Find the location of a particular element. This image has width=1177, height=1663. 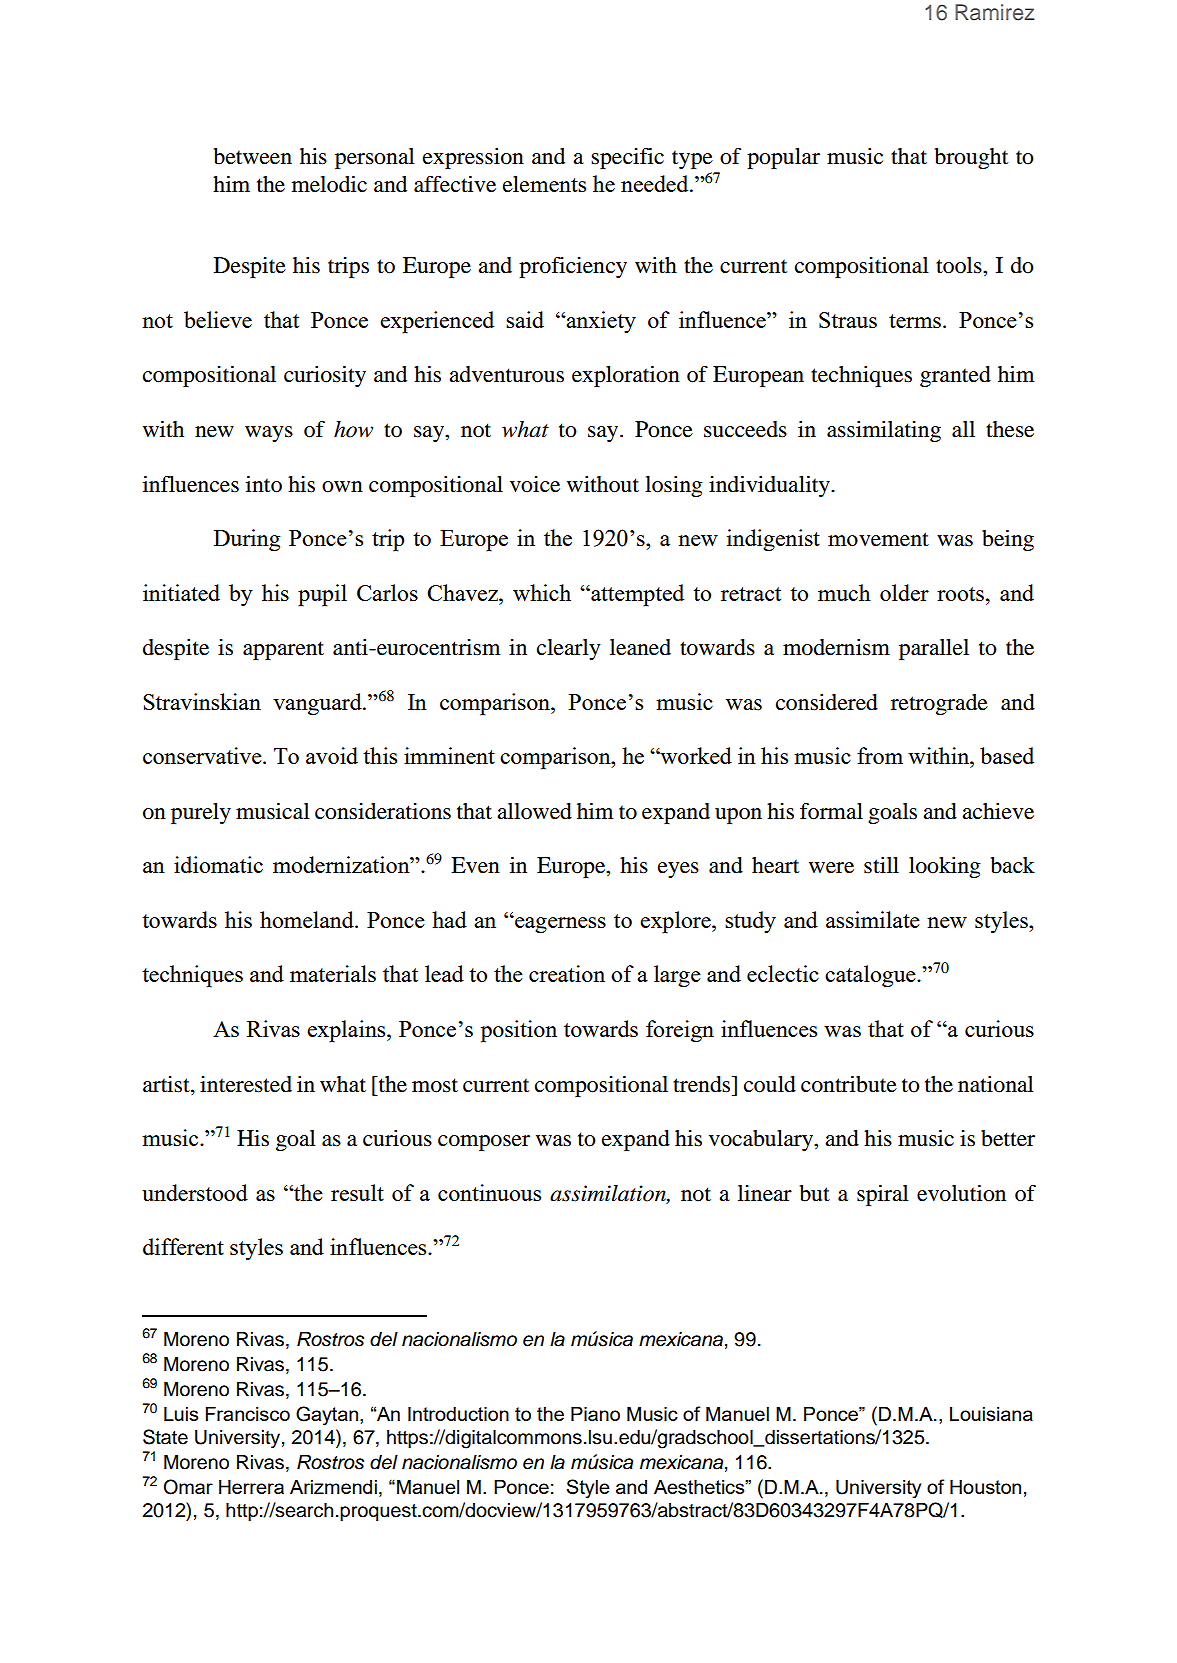

allowed is located at coordinates (534, 811).
